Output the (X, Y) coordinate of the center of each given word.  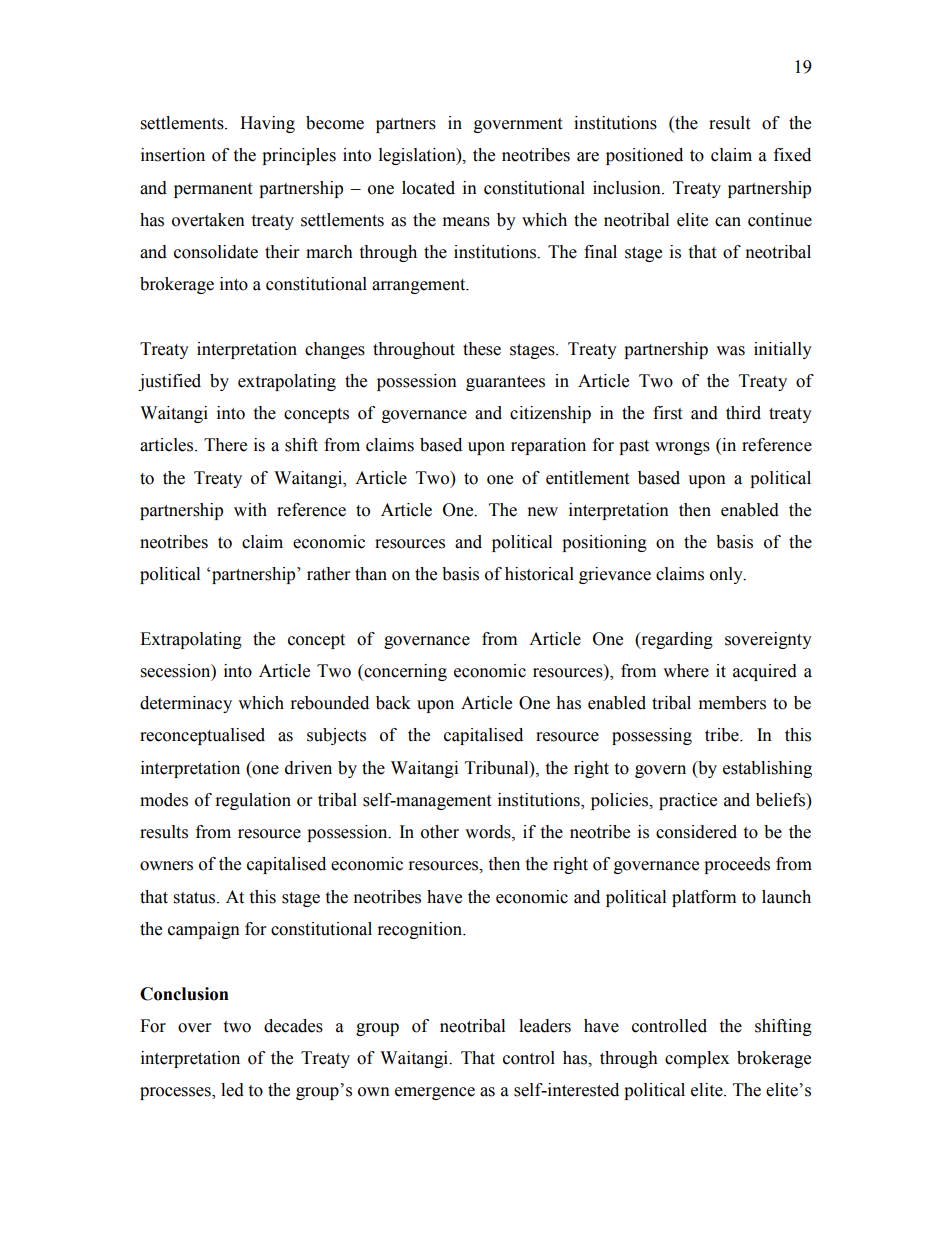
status (196, 898)
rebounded (330, 703)
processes (176, 1093)
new (543, 512)
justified (169, 382)
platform (704, 898)
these (482, 349)
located (428, 188)
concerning (404, 672)
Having (267, 124)
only (727, 575)
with (250, 510)
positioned (644, 156)
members (732, 703)
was (730, 351)
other (440, 832)
